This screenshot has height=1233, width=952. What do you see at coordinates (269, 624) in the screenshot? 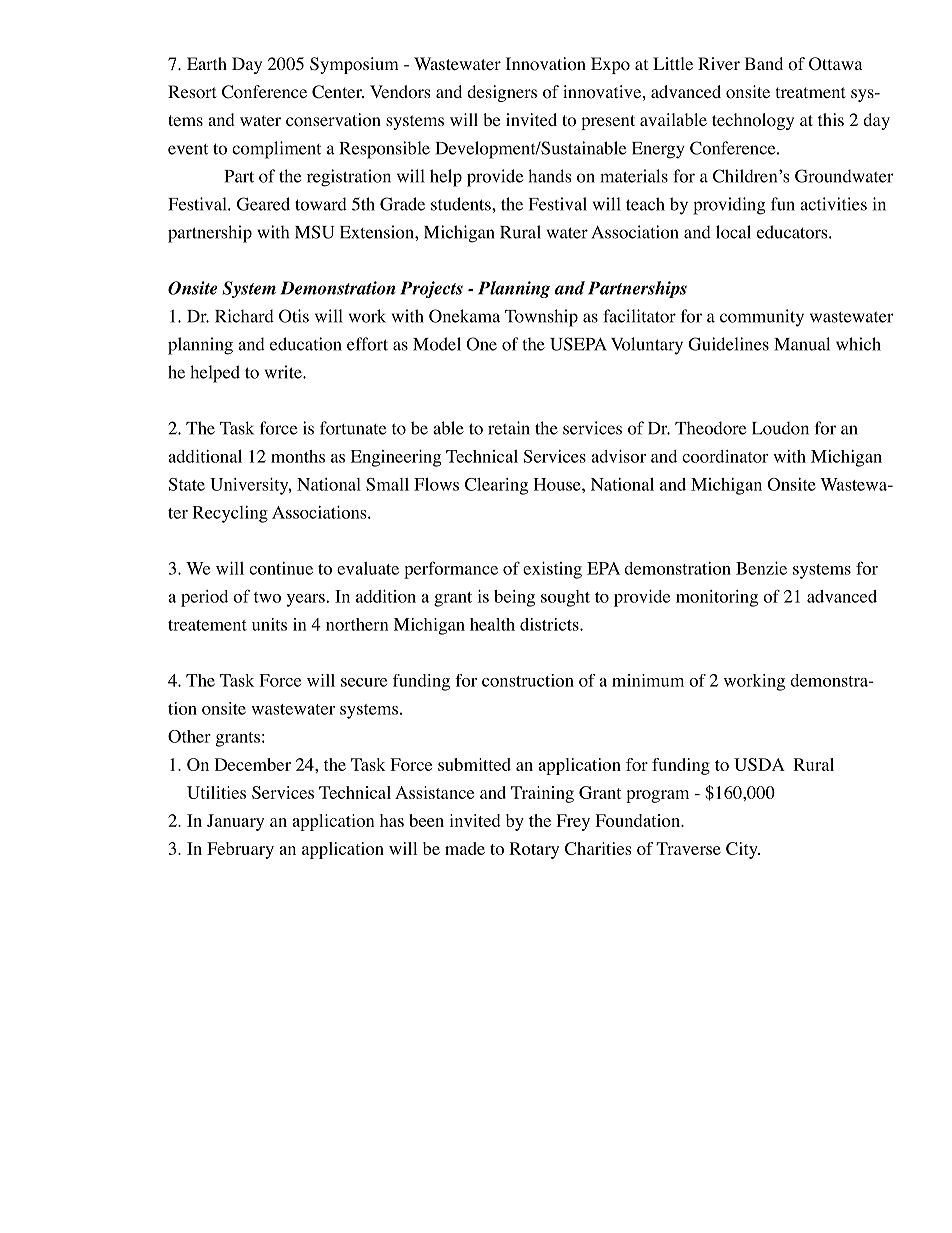
I see `units` at bounding box center [269, 624].
